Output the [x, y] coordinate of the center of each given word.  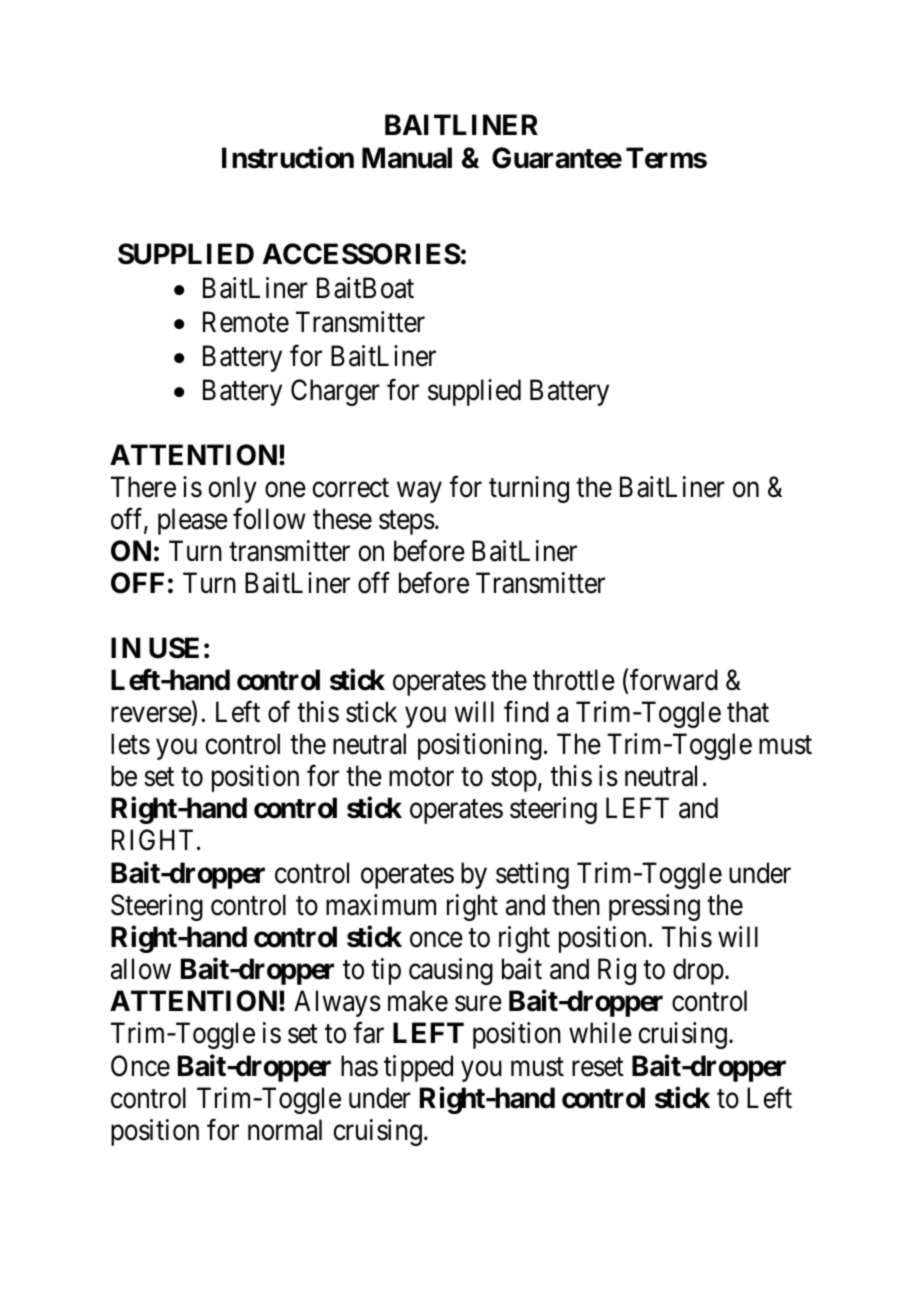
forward [674, 680]
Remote [246, 322]
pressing [654, 907]
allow [141, 969]
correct [350, 488]
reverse [152, 716]
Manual [407, 158]
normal [285, 1130]
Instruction [288, 157]
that [748, 712]
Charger [335, 392]
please [193, 521]
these [342, 519]
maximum [381, 905]
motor [421, 777]
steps [407, 523]
